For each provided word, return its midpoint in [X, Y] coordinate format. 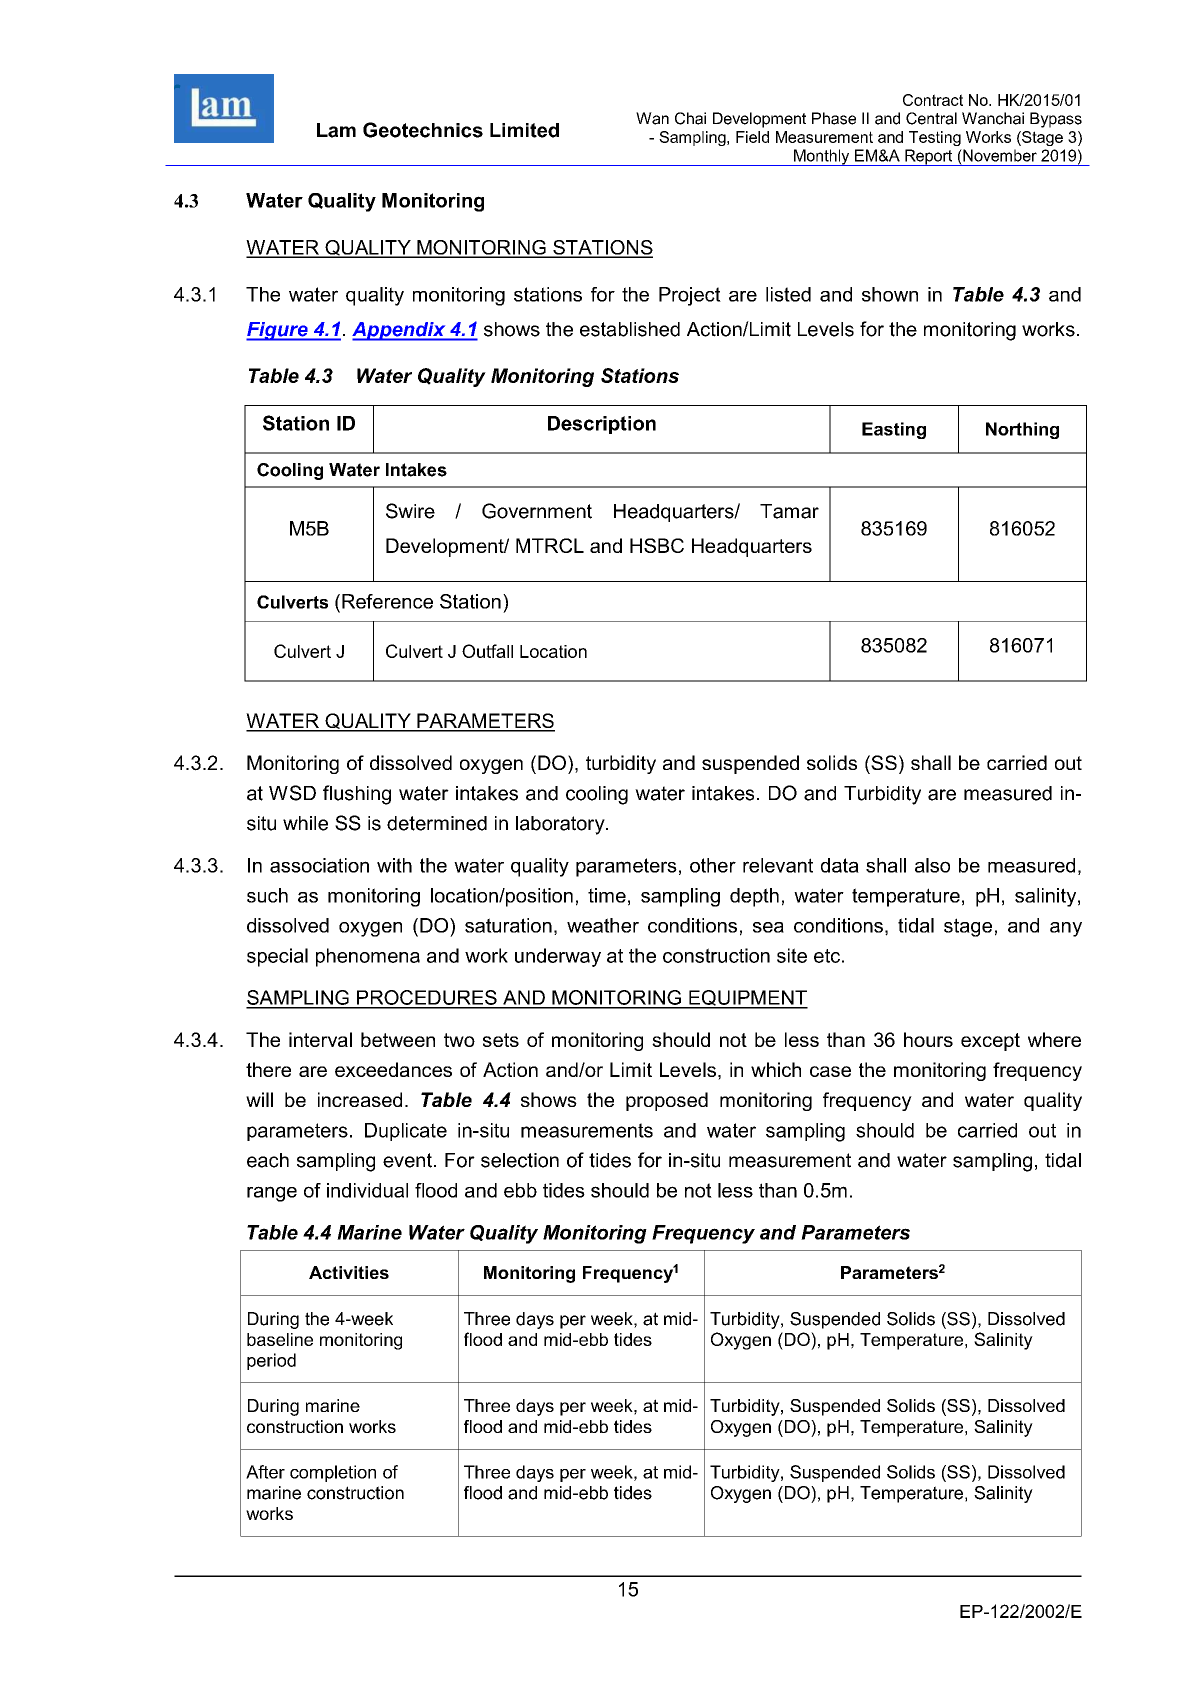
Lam [336, 130]
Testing [935, 138]
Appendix [400, 331]
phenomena [368, 957]
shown [890, 294]
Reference [387, 601]
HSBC [657, 545]
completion [333, 1473]
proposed [667, 1101]
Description [602, 425]
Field [752, 137]
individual [367, 1190]
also [932, 865]
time [607, 895]
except [990, 1042]
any [1066, 929]
